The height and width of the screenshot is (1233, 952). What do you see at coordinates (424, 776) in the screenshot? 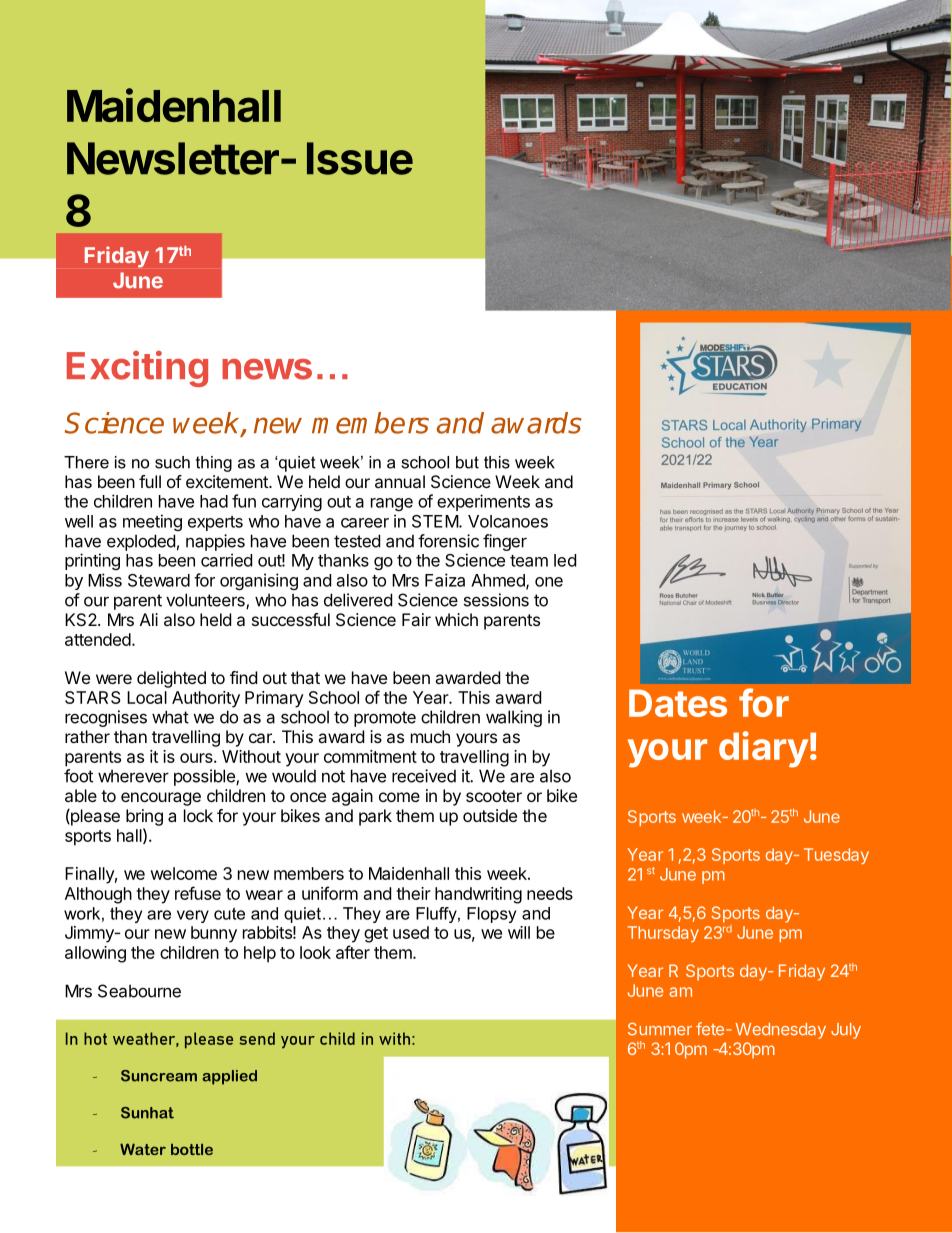
I see `received` at bounding box center [424, 776].
